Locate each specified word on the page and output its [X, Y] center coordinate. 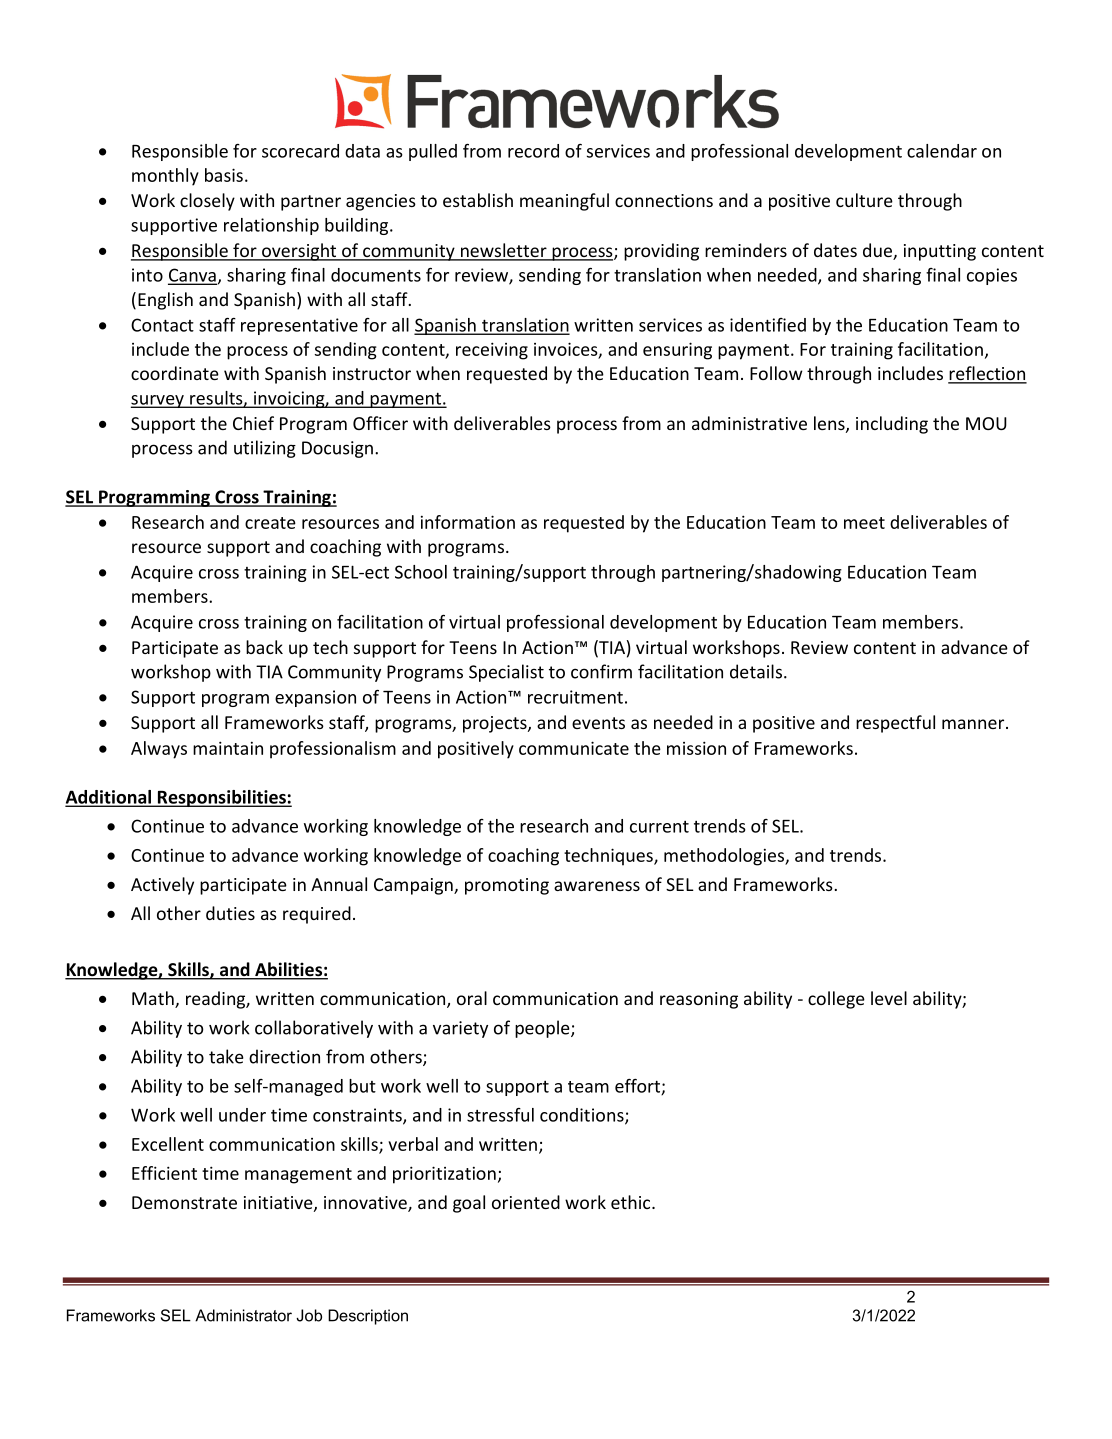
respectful [895, 724]
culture [864, 200]
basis [224, 175]
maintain [228, 748]
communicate [574, 748]
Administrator [243, 1315]
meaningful [564, 202]
